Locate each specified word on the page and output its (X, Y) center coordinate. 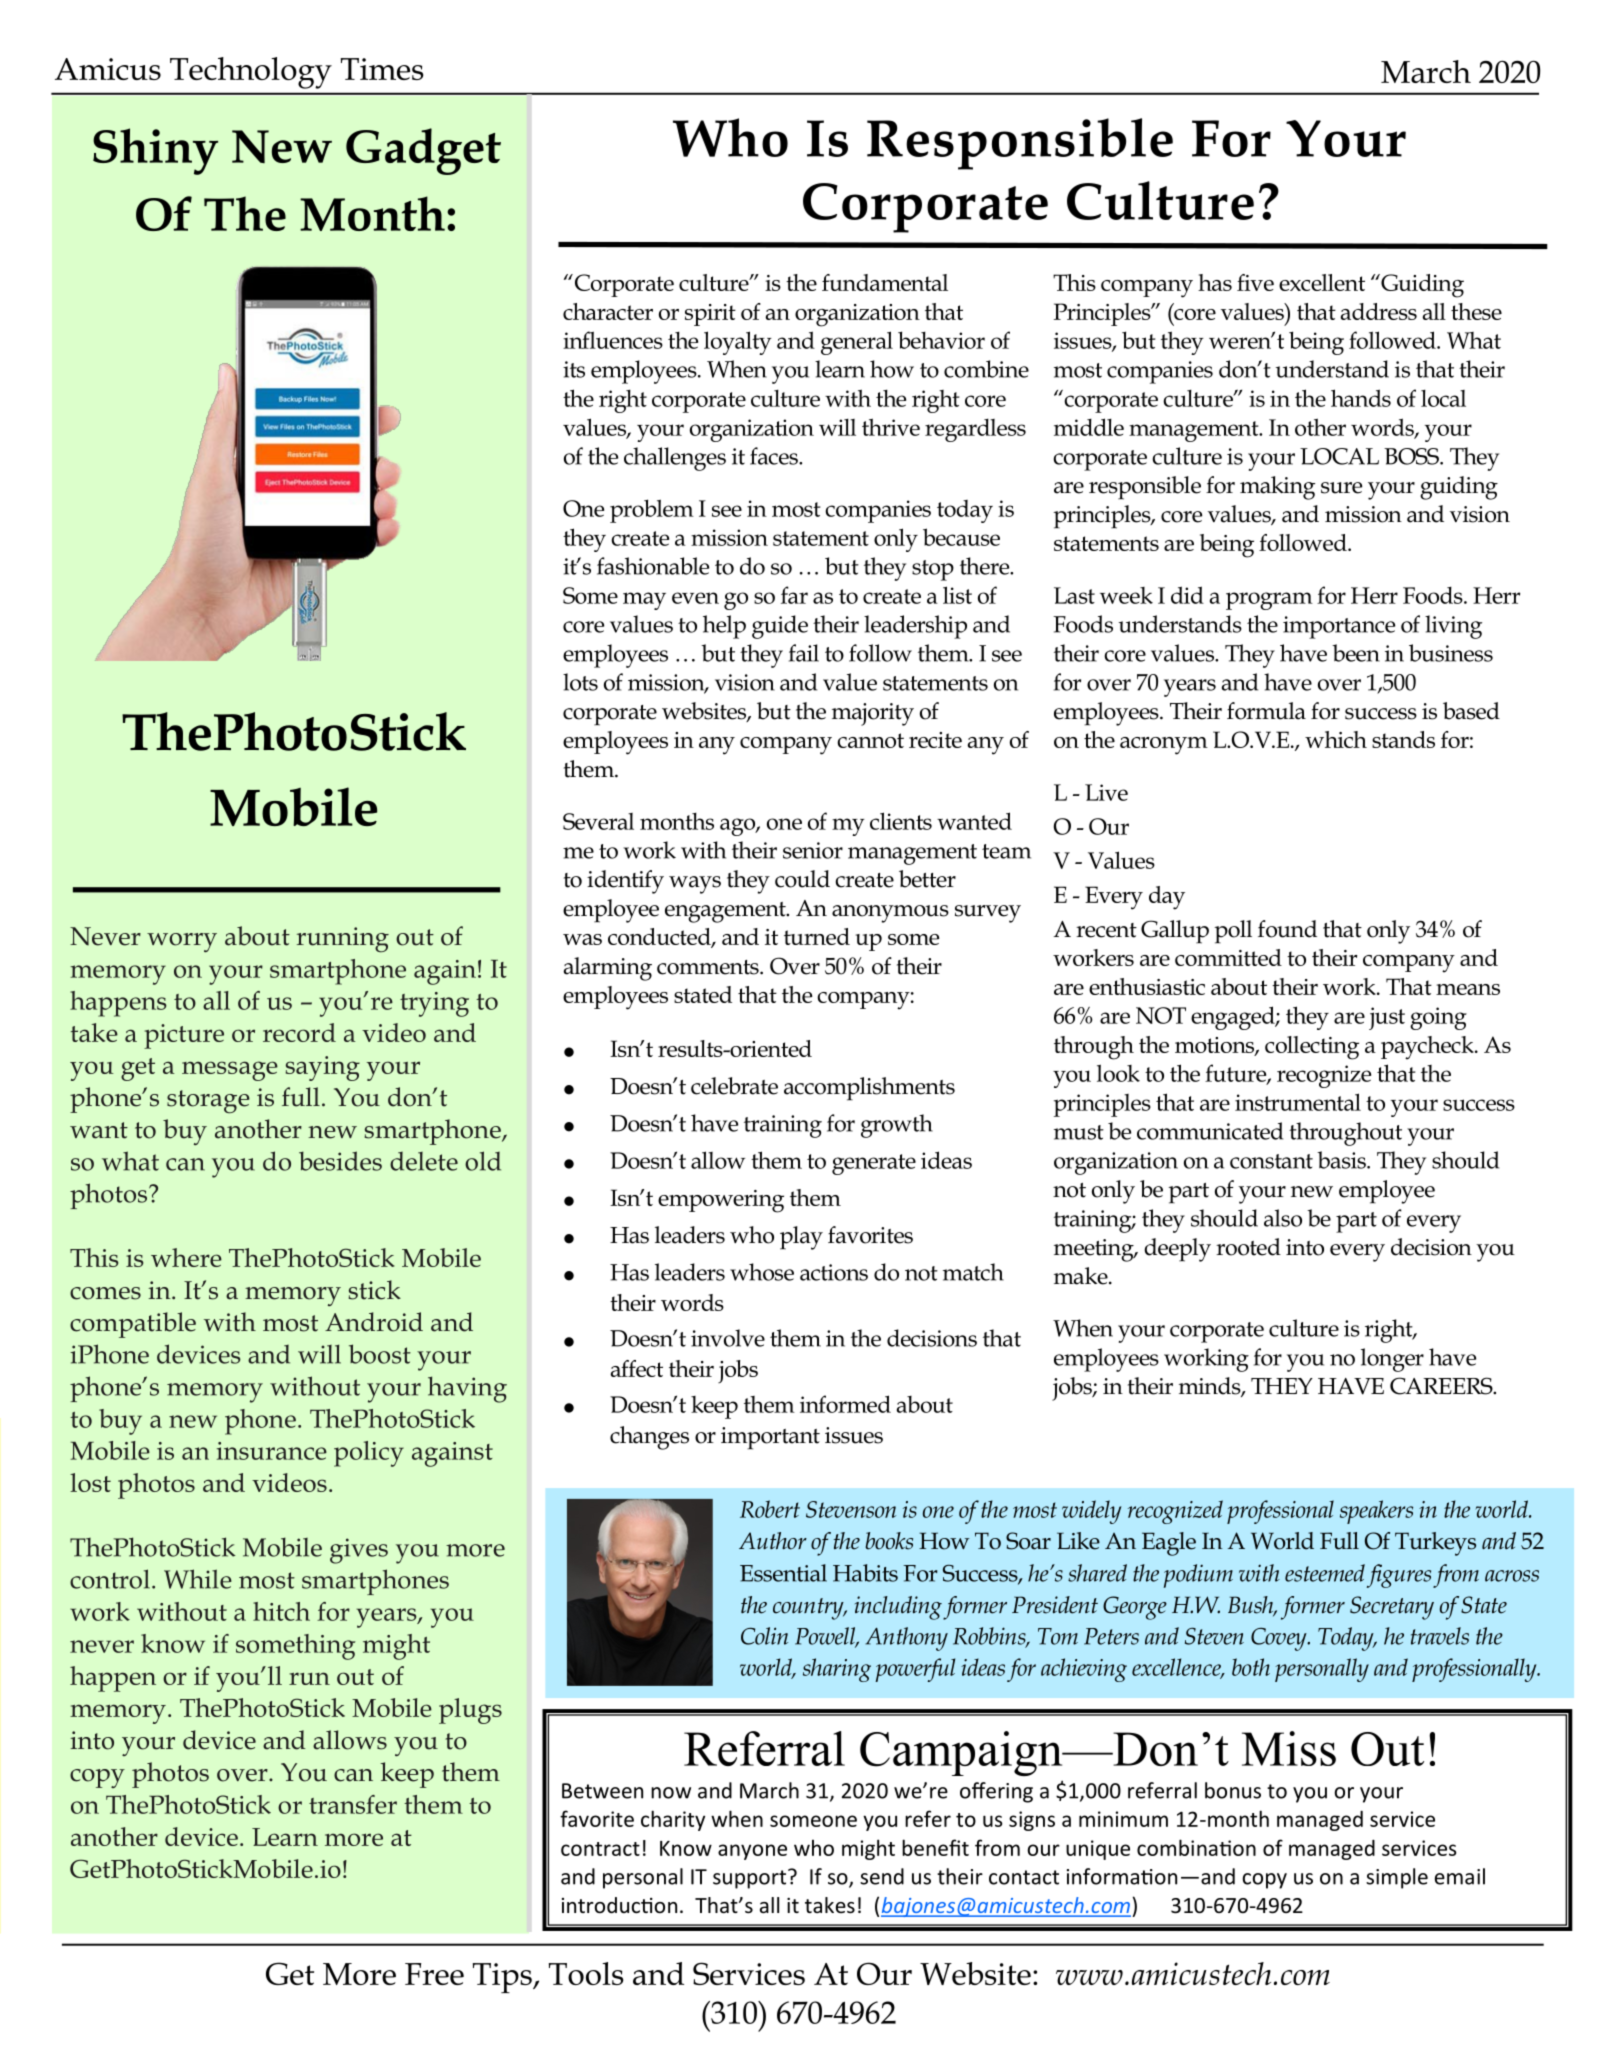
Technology (251, 73)
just (1387, 1018)
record (299, 1032)
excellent (1322, 282)
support (751, 1879)
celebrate (734, 1086)
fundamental (885, 282)
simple (1397, 1878)
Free (434, 1974)
